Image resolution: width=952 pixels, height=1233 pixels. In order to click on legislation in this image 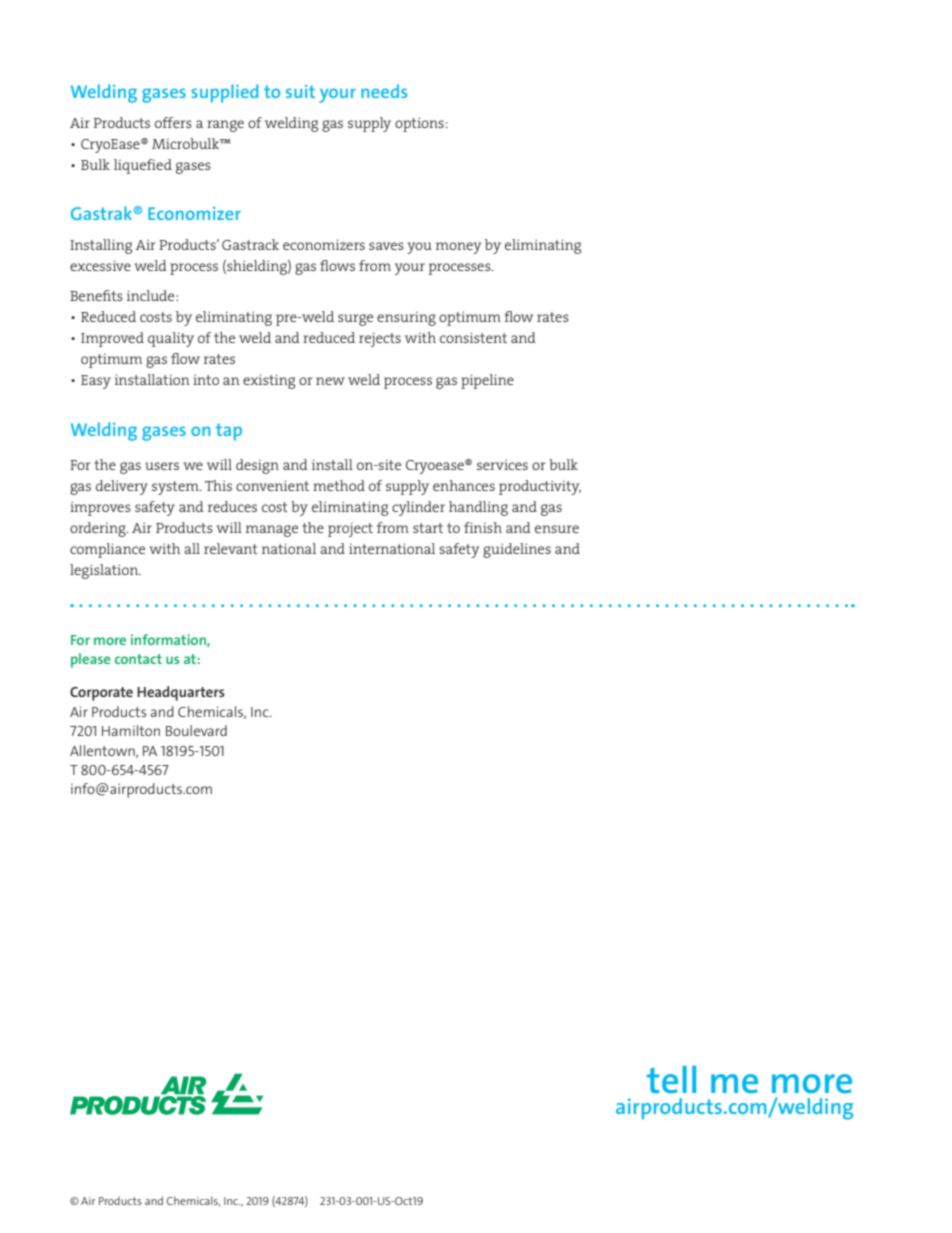, I will do `click(105, 571)`.
